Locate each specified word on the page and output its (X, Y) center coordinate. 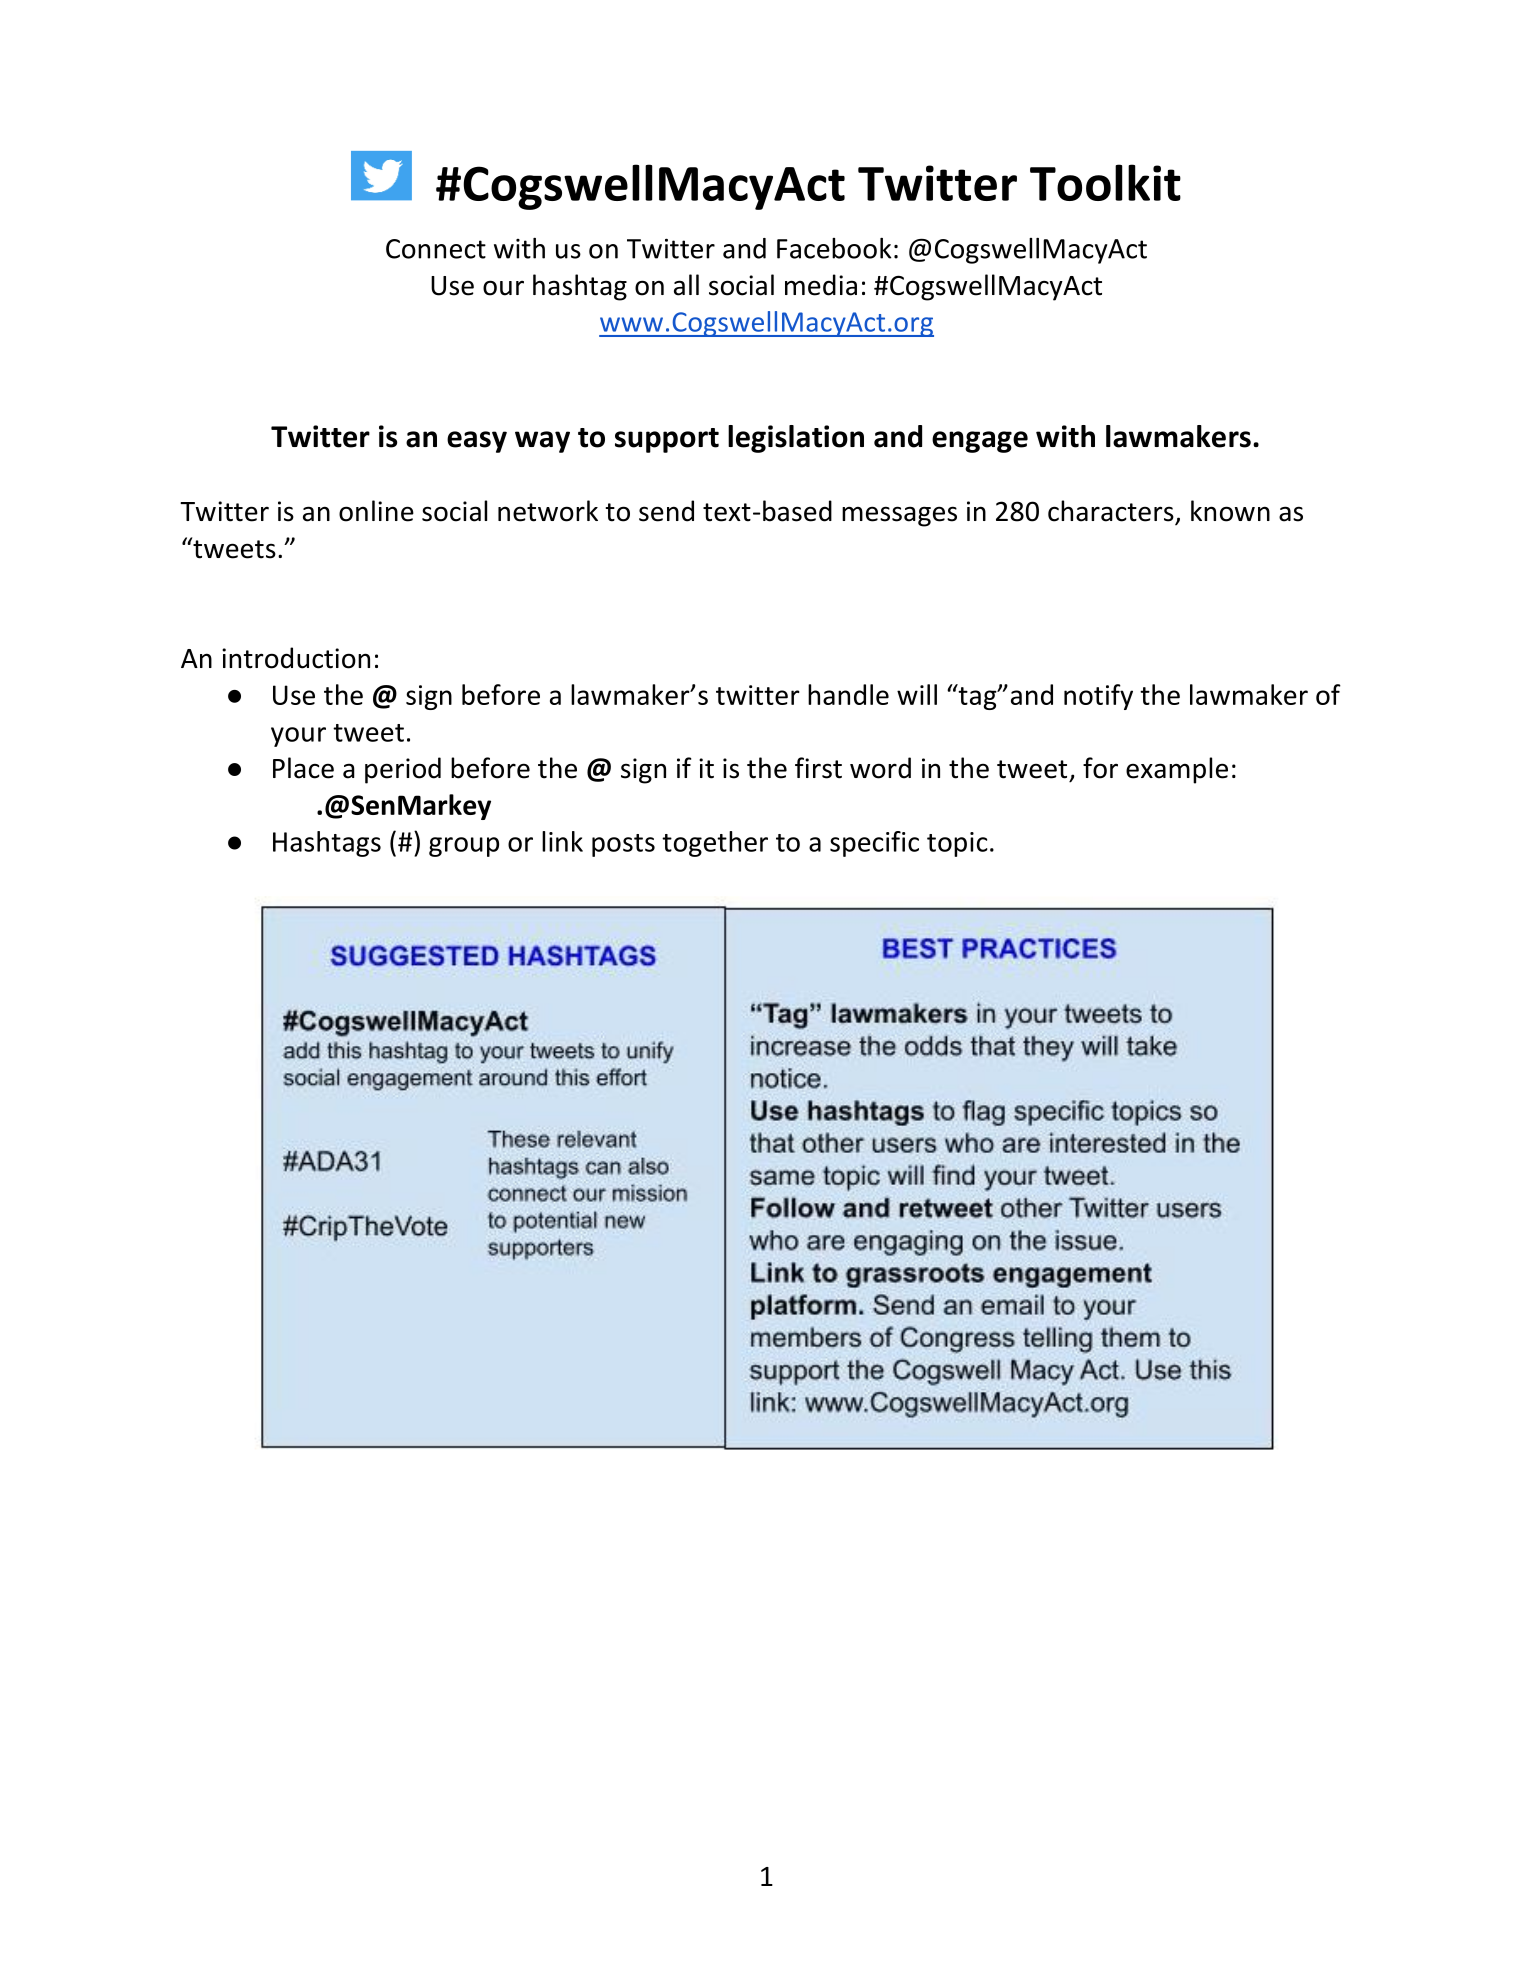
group (464, 847)
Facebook (834, 248)
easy (477, 442)
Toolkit (1105, 182)
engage (980, 442)
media (821, 285)
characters (1112, 512)
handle (848, 694)
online (376, 511)
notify (1098, 697)
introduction (296, 658)
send (666, 511)
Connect (436, 249)
